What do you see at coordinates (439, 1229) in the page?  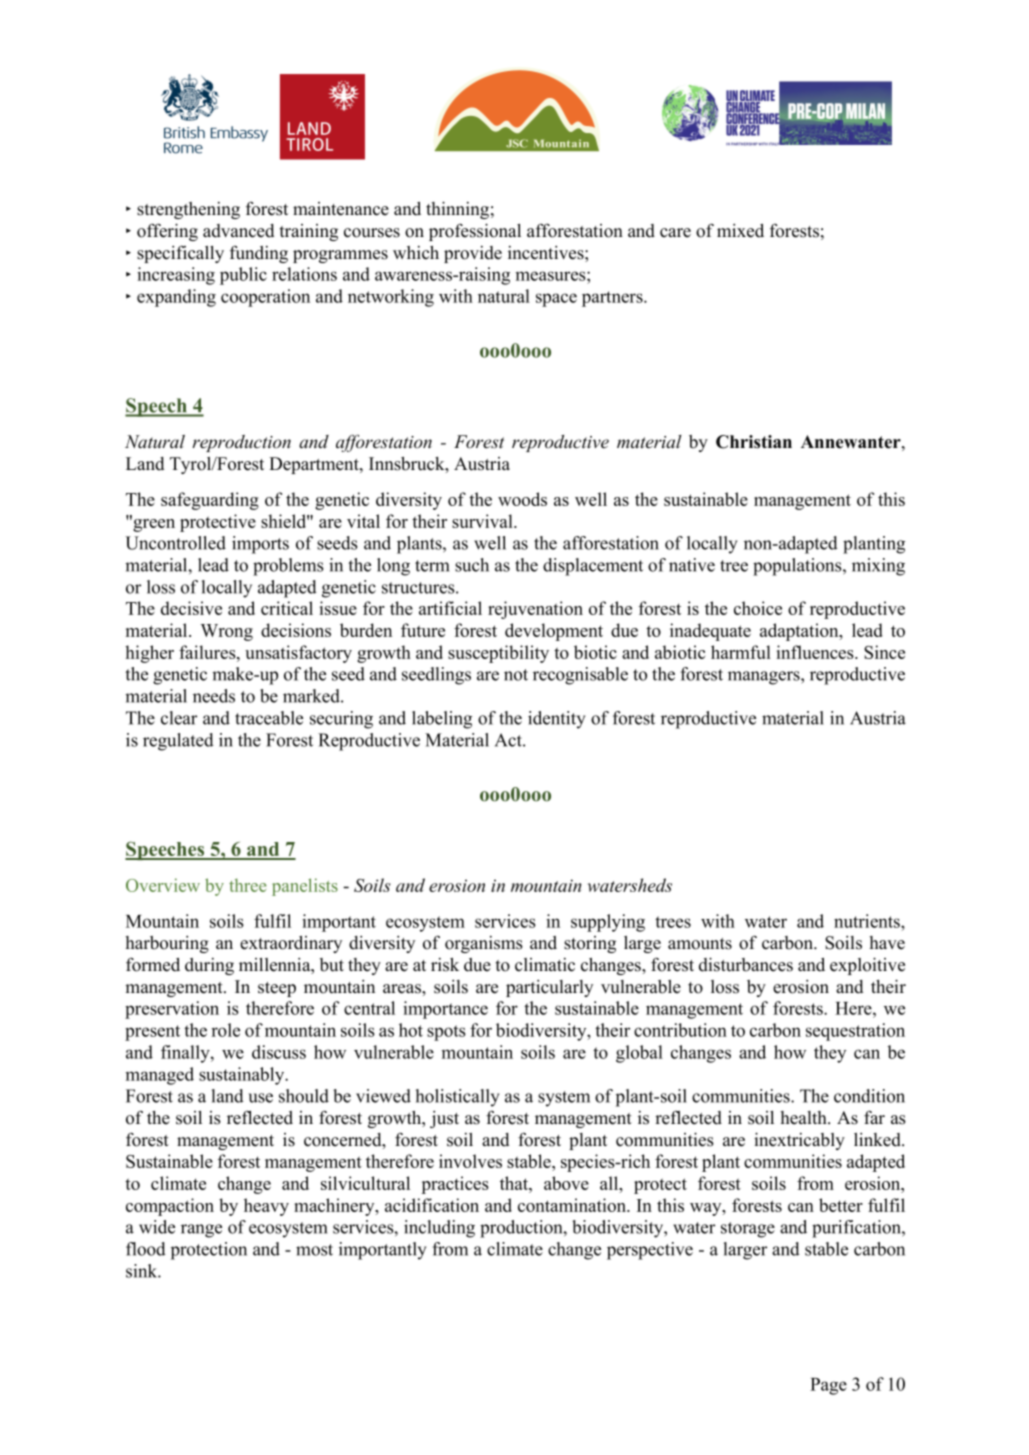 I see `including` at bounding box center [439, 1229].
